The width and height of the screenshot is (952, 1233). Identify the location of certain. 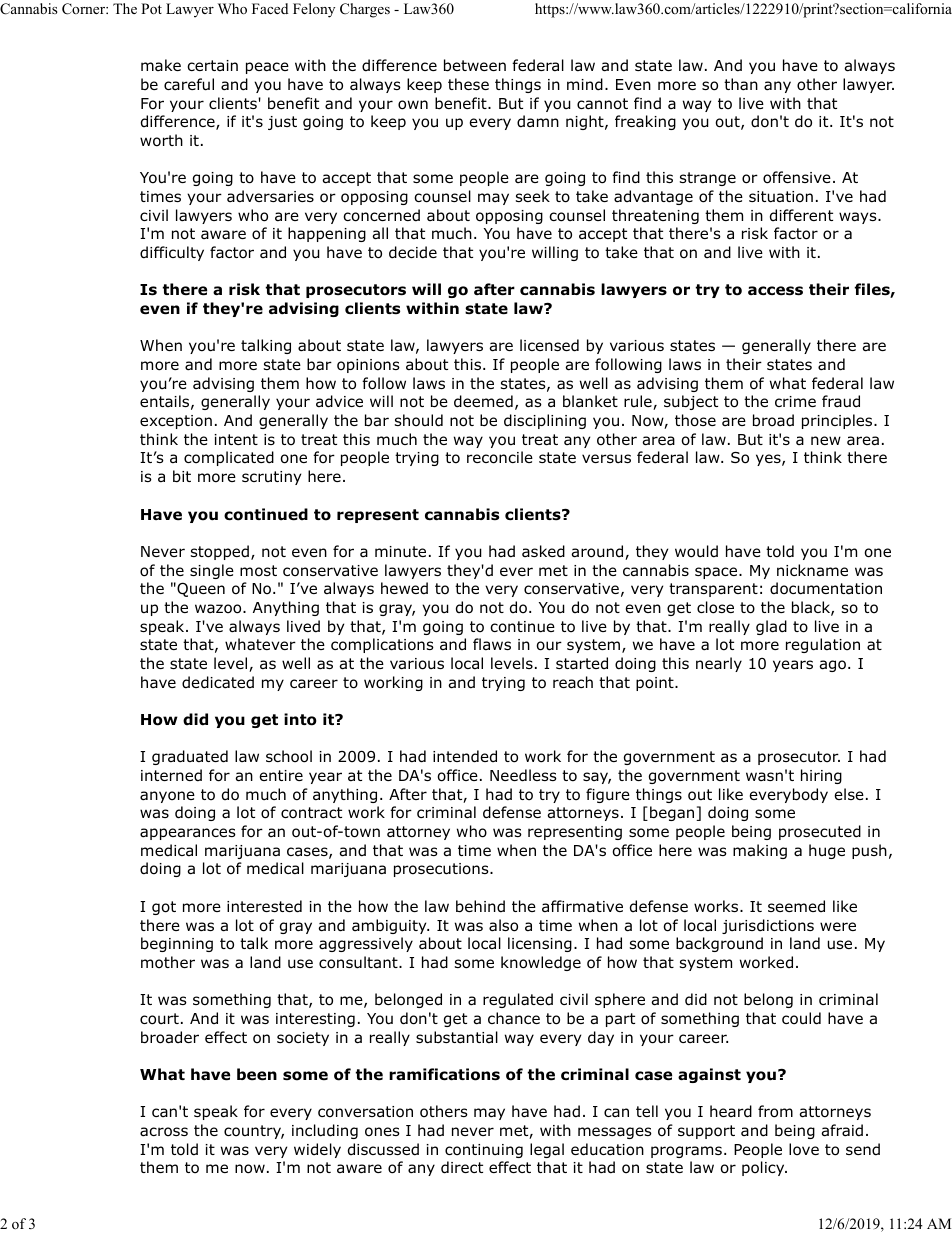
(212, 65).
